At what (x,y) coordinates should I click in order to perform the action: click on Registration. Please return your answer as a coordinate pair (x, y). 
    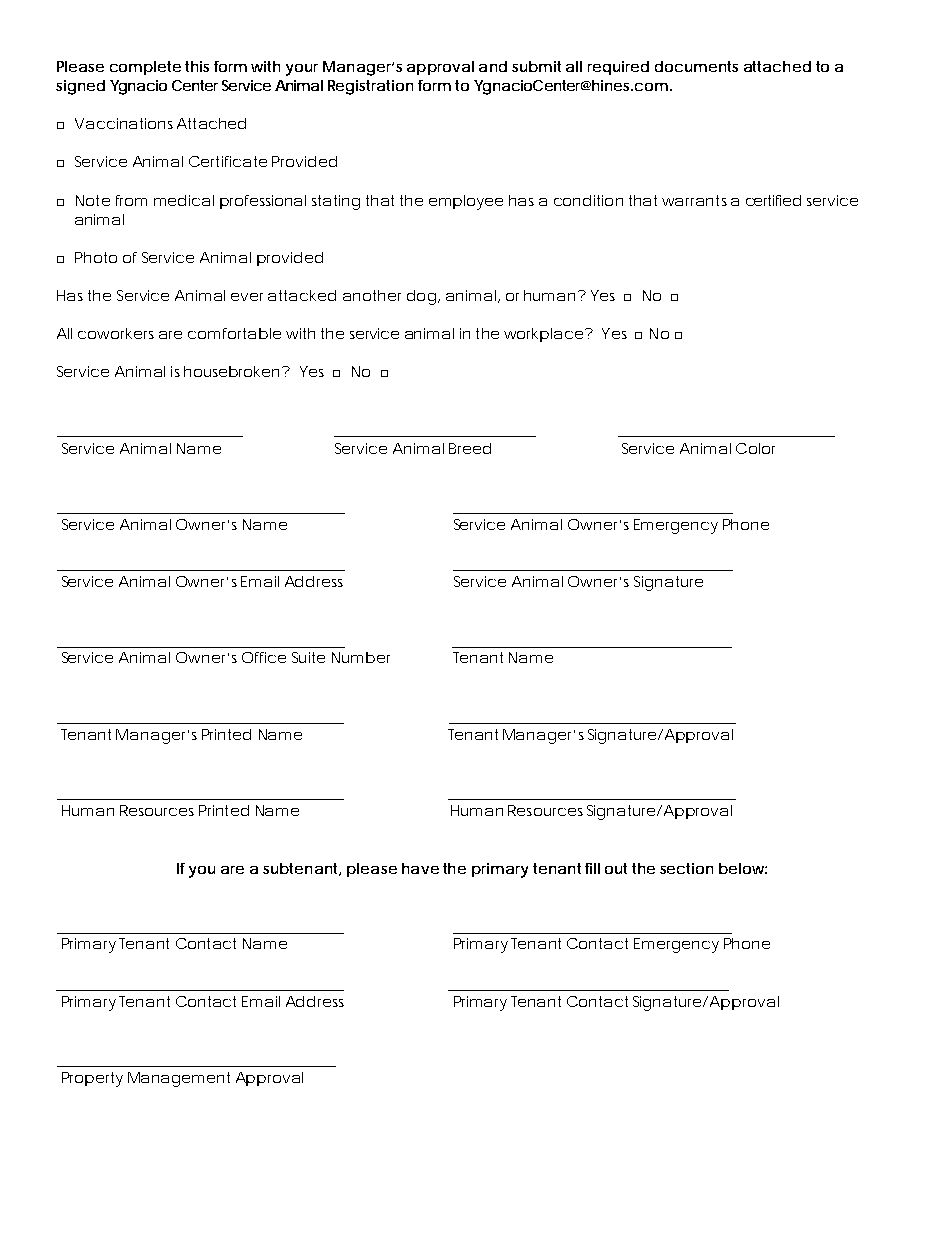
    Looking at the image, I should click on (370, 87).
